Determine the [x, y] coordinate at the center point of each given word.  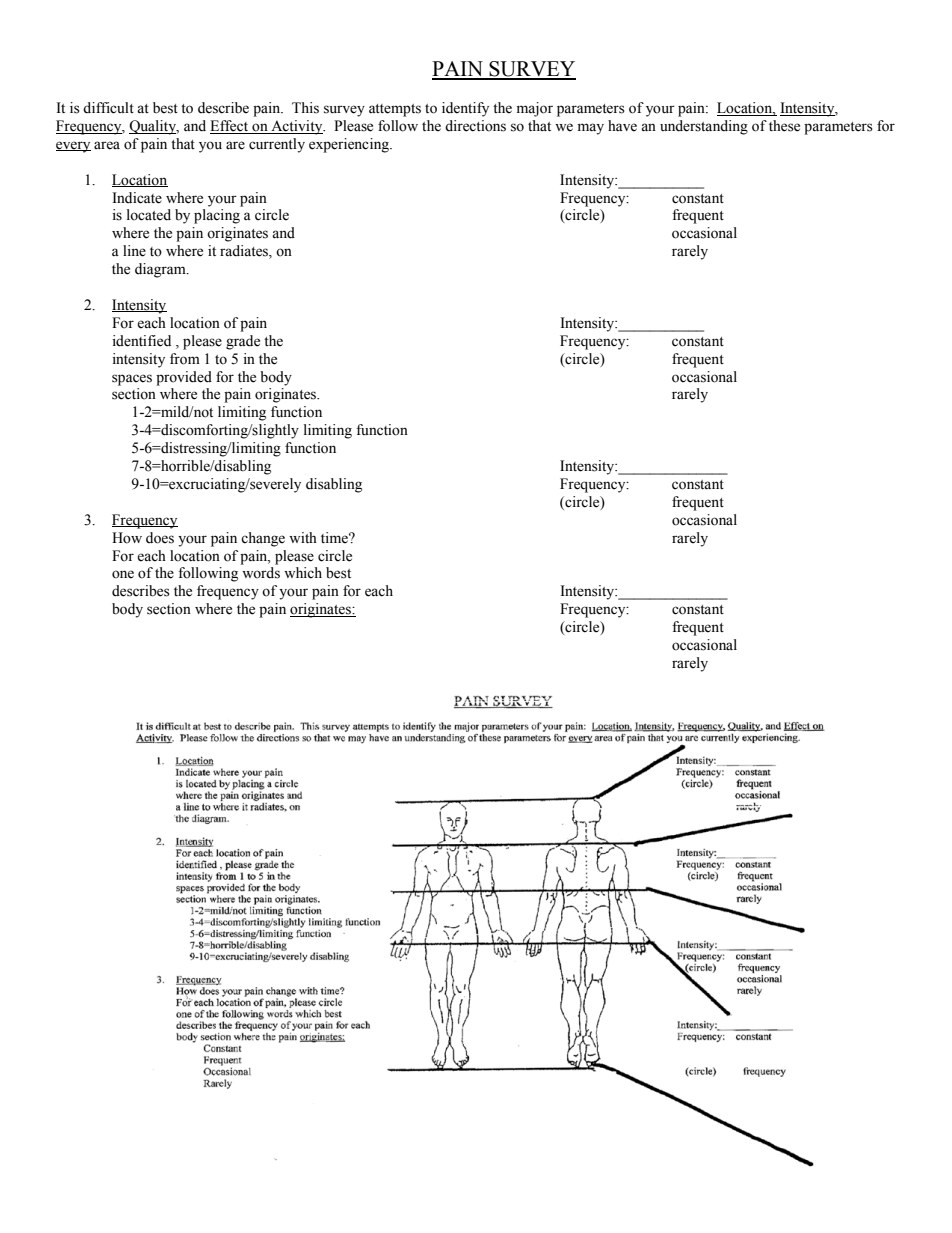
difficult [108, 108]
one [123, 574]
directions [475, 126]
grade [243, 342]
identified [141, 341]
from [185, 359]
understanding [704, 127]
